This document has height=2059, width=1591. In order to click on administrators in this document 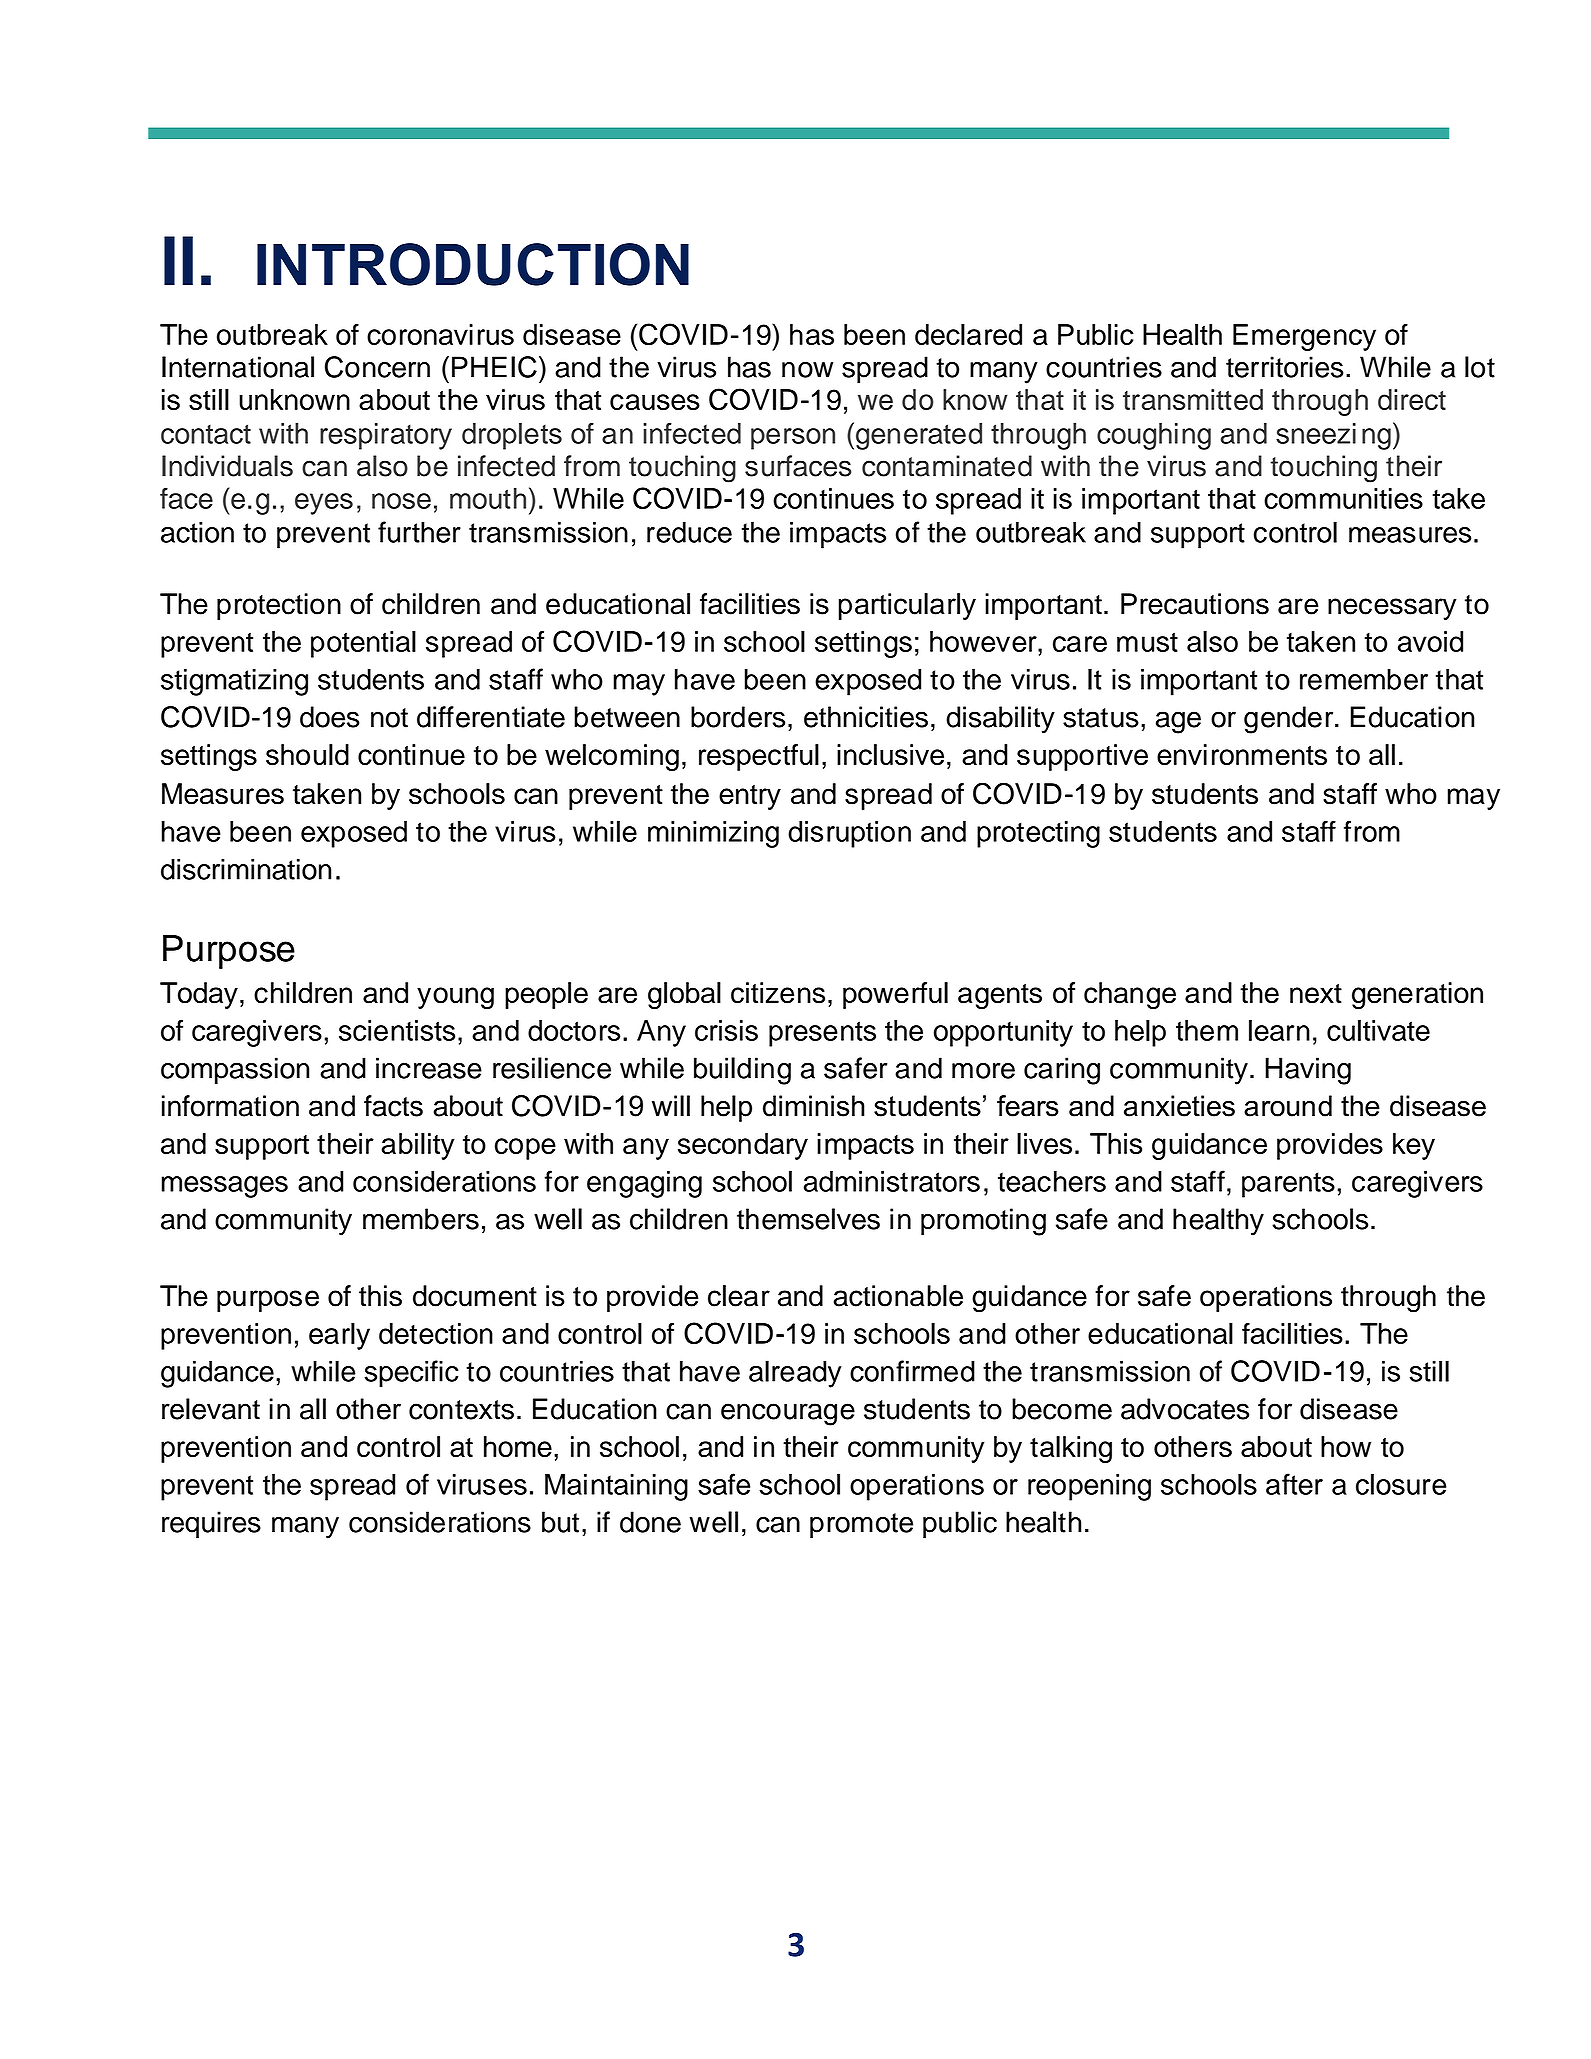, I will do `click(892, 1181)`.
